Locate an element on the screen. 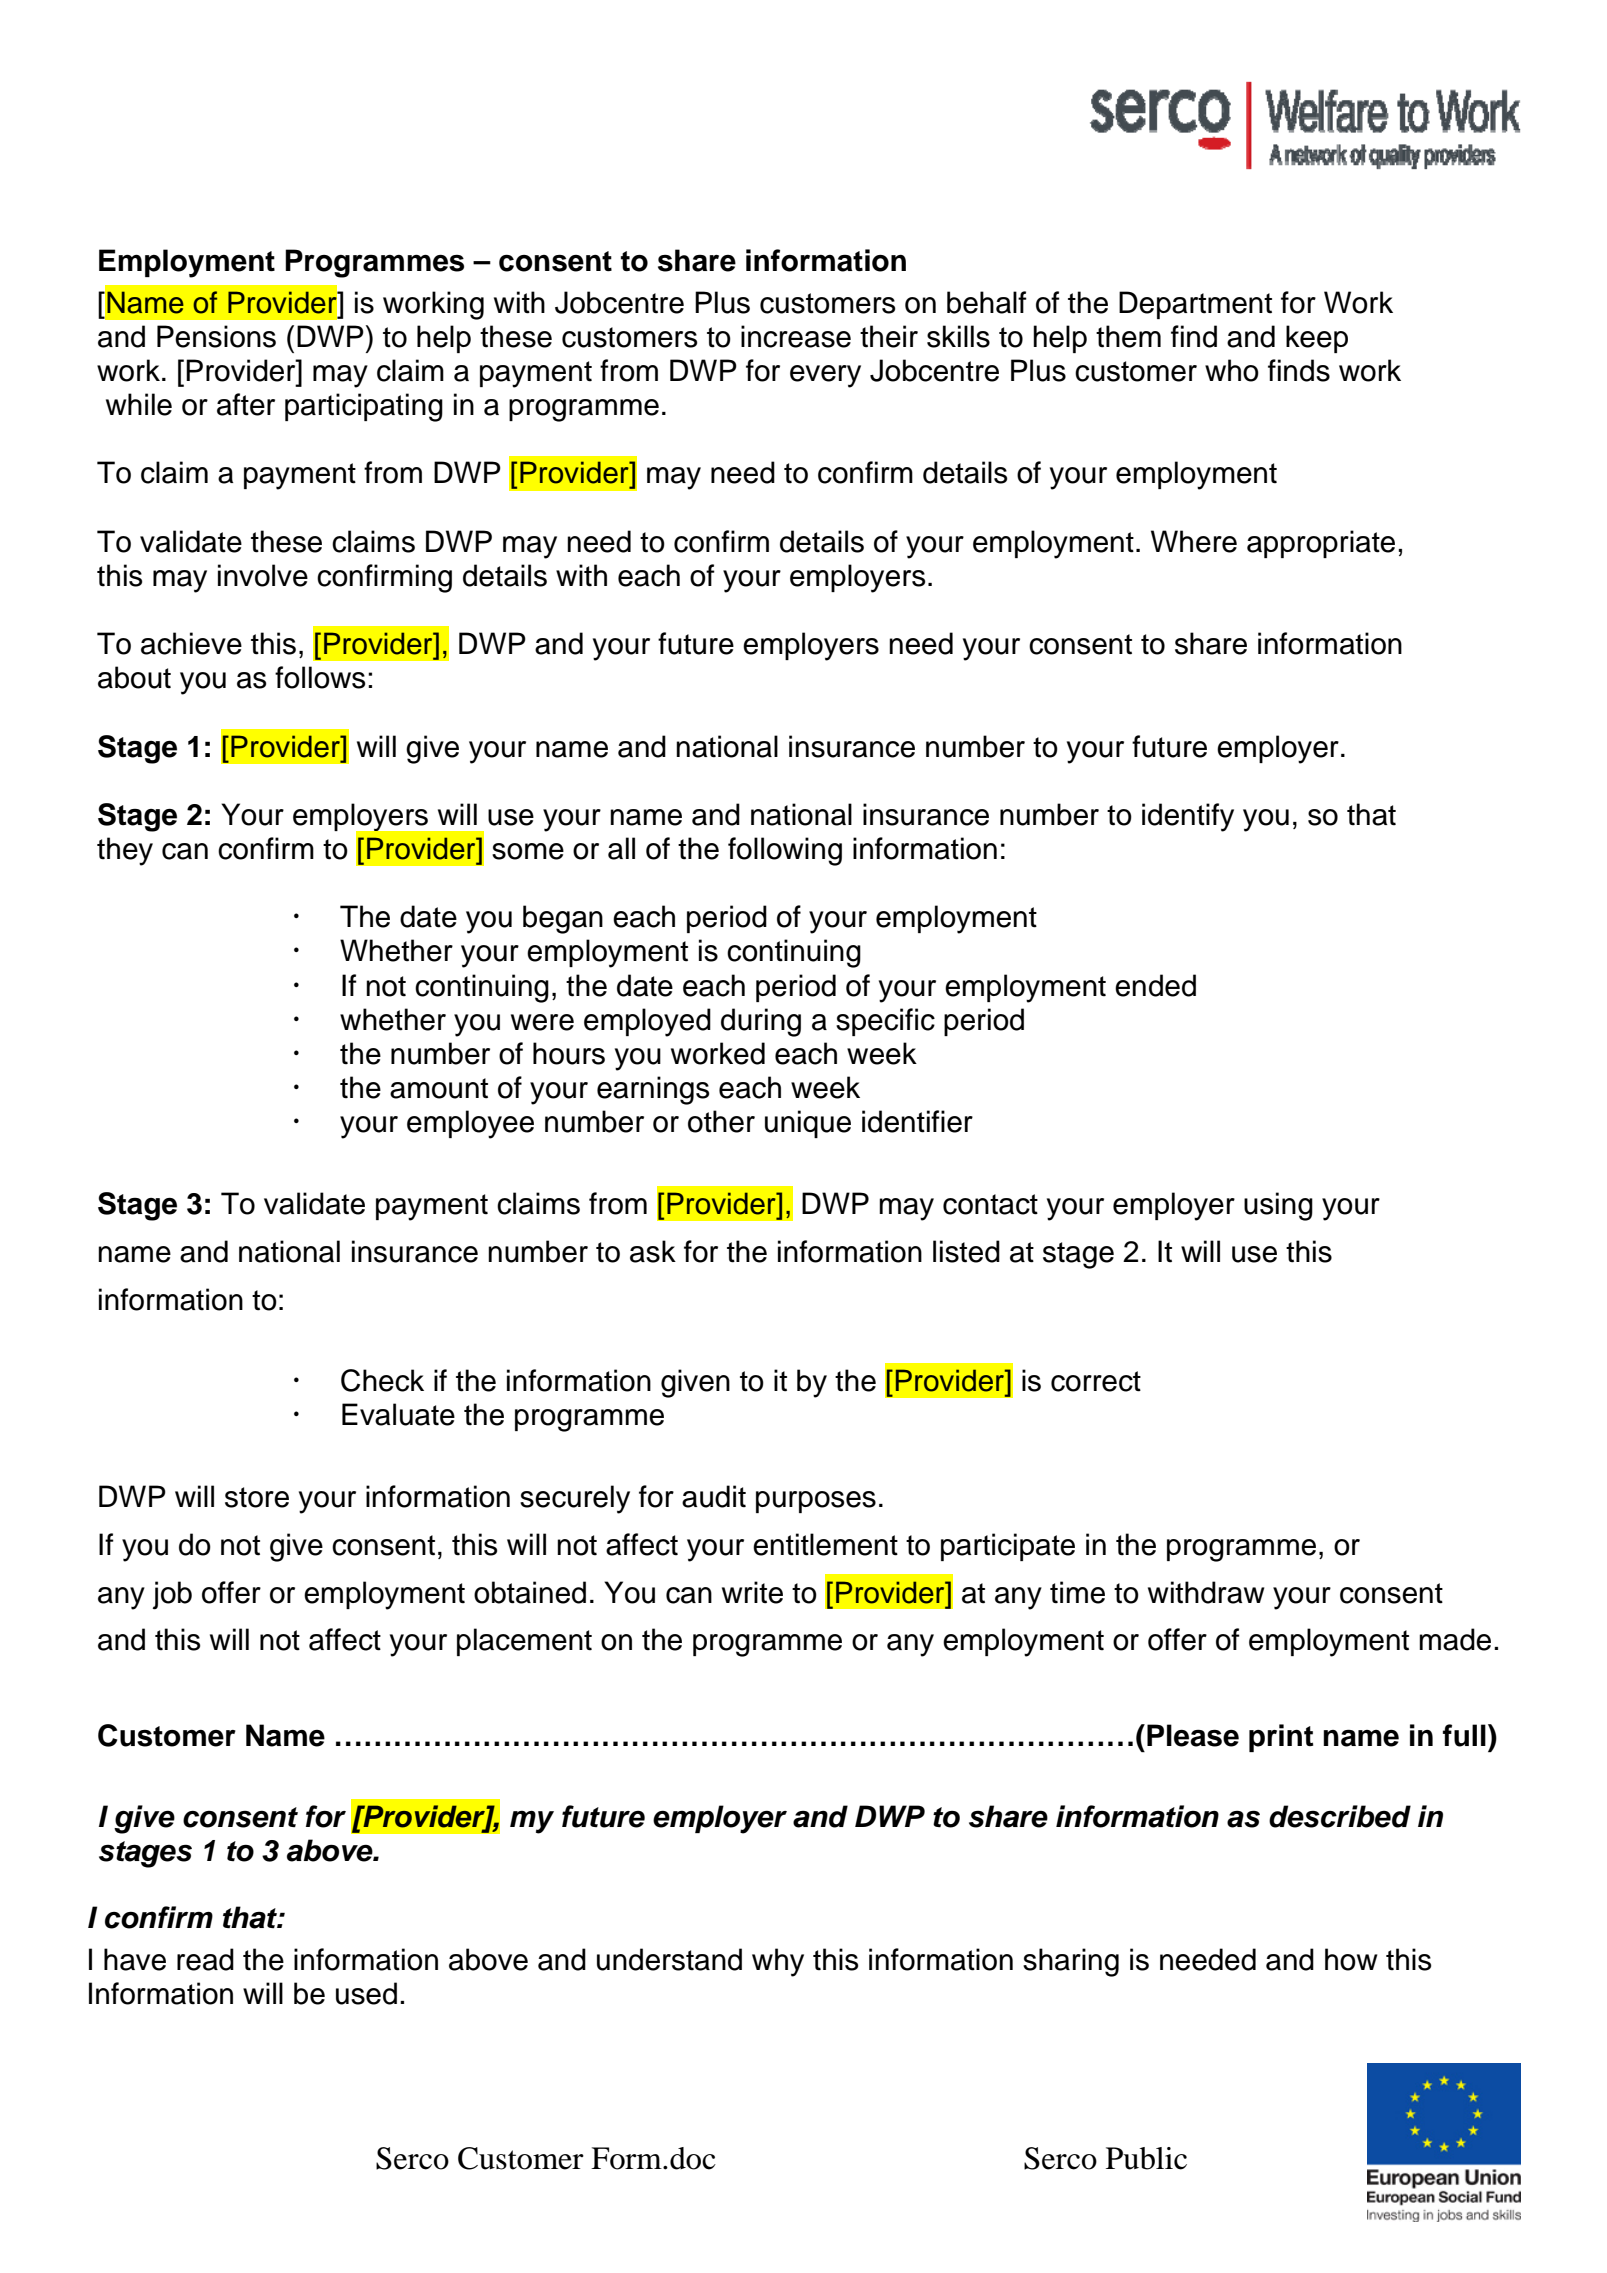 This screenshot has width=1607, height=2273. they is located at coordinates (125, 851).
